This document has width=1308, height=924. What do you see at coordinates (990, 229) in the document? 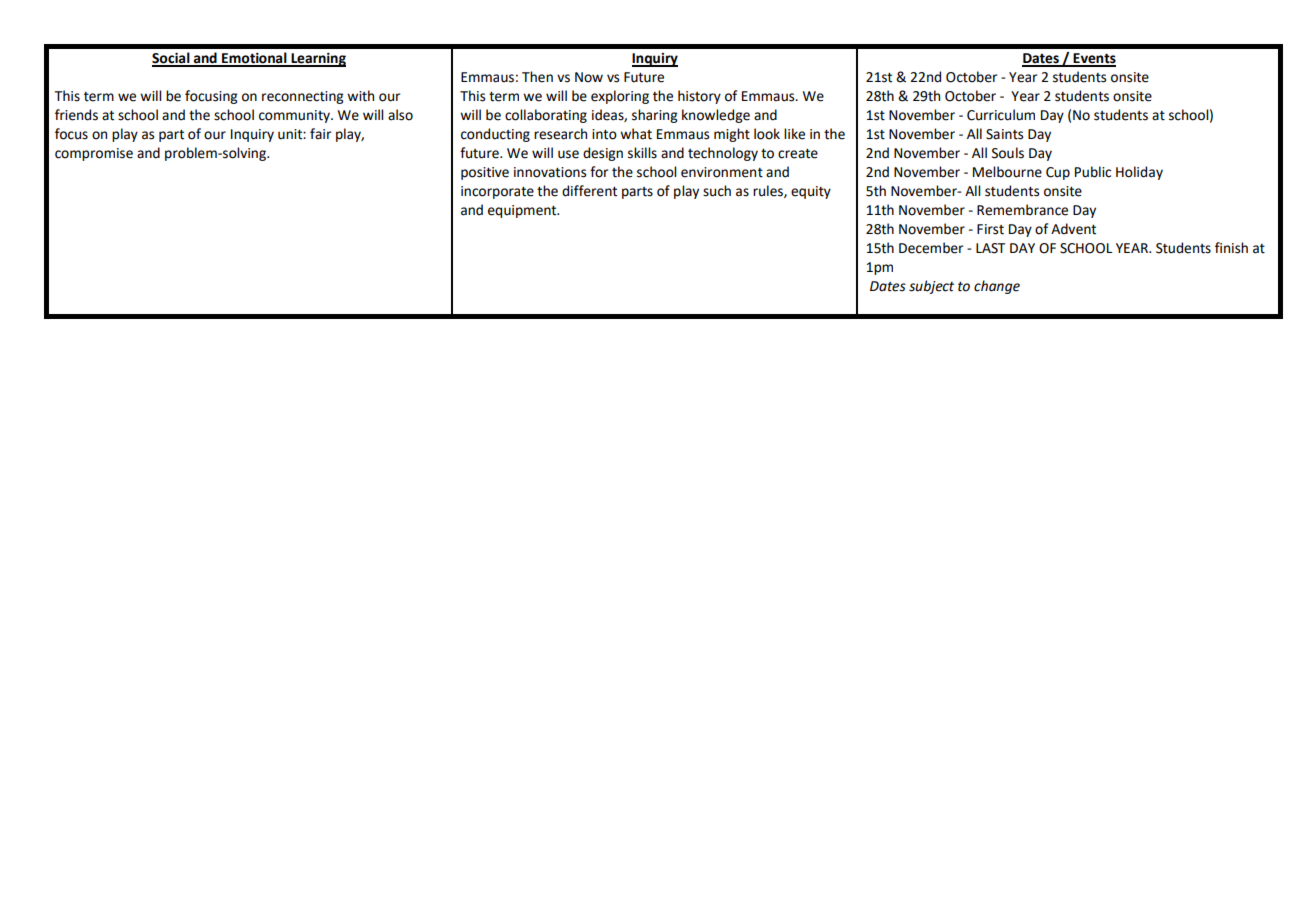
I see `First` at bounding box center [990, 229].
